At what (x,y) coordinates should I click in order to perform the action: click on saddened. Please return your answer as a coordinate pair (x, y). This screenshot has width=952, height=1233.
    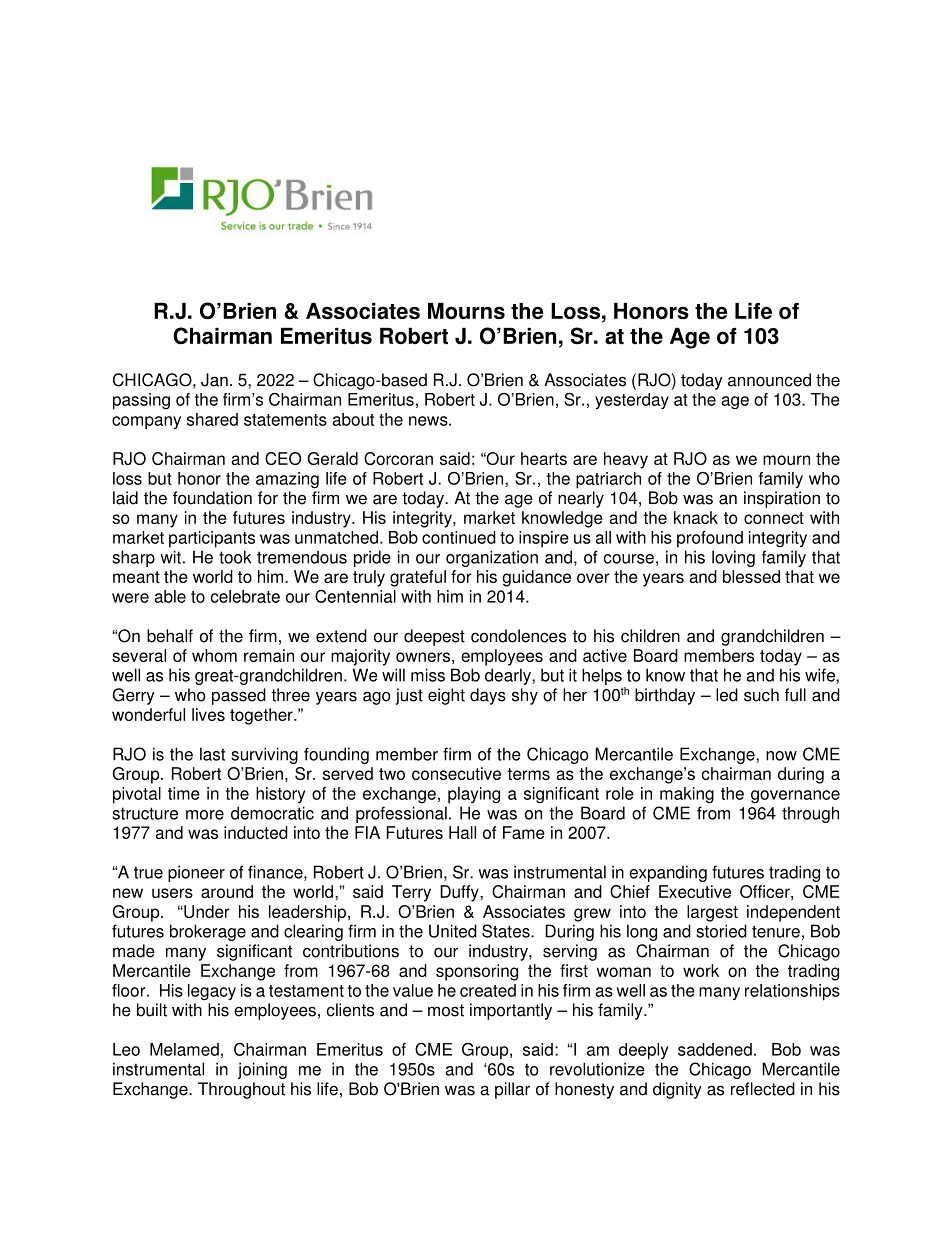
    Looking at the image, I should click on (715, 1049).
